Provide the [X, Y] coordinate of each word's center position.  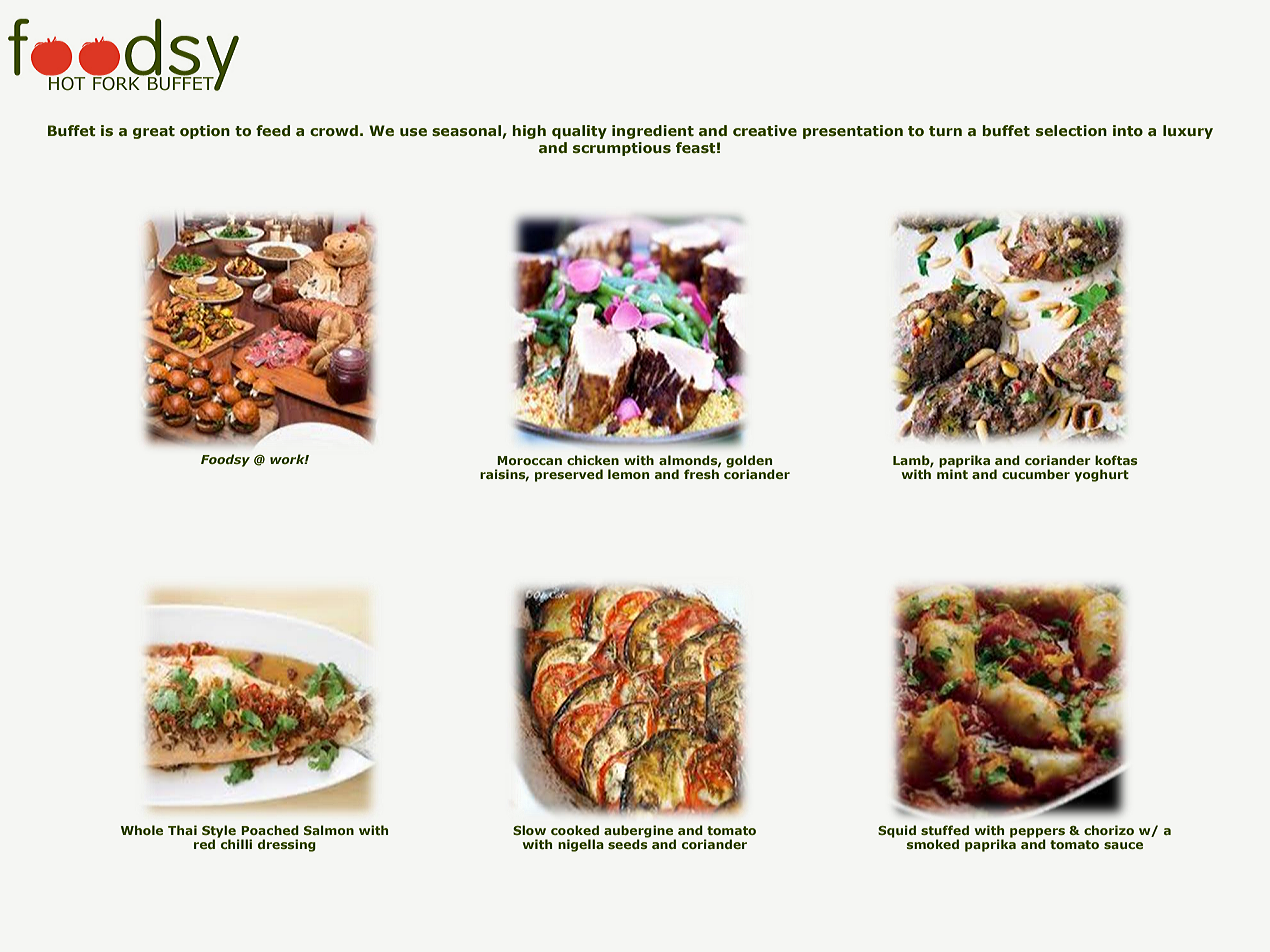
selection [1071, 130]
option [205, 132]
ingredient [653, 132]
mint [952, 473]
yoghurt [1101, 475]
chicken [593, 460]
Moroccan [529, 460]
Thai [182, 830]
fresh [701, 473]
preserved [569, 475]
